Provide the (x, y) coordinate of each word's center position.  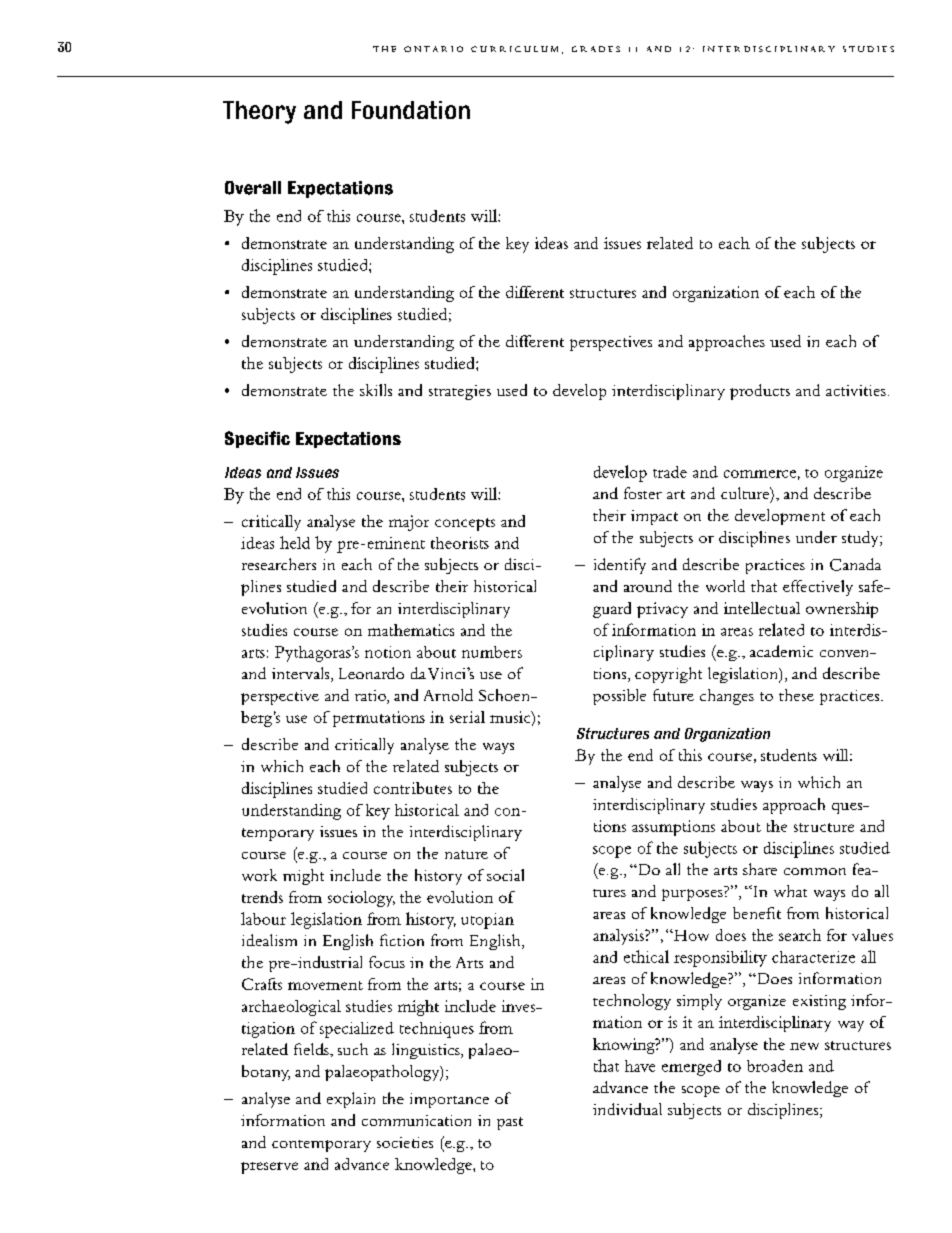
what (790, 891)
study (861, 539)
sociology (361, 899)
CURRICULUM (514, 49)
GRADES (596, 49)
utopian (487, 921)
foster (643, 493)
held (295, 542)
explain (351, 1100)
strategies (460, 392)
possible (619, 697)
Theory (259, 112)
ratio (371, 697)
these (796, 695)
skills (376, 390)
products (760, 392)
